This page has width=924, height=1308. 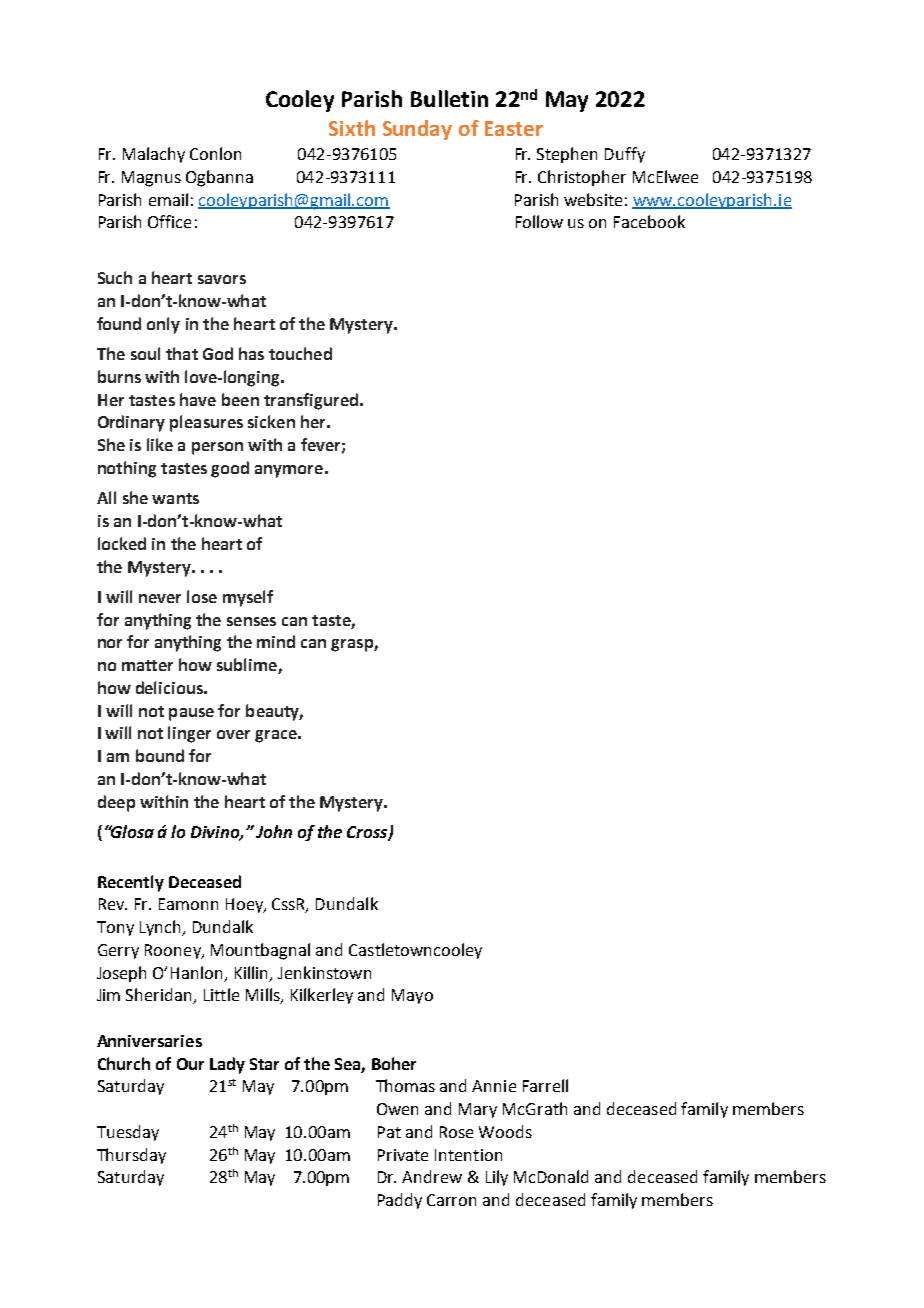 What do you see at coordinates (116, 803) in the page?
I see `deep` at bounding box center [116, 803].
